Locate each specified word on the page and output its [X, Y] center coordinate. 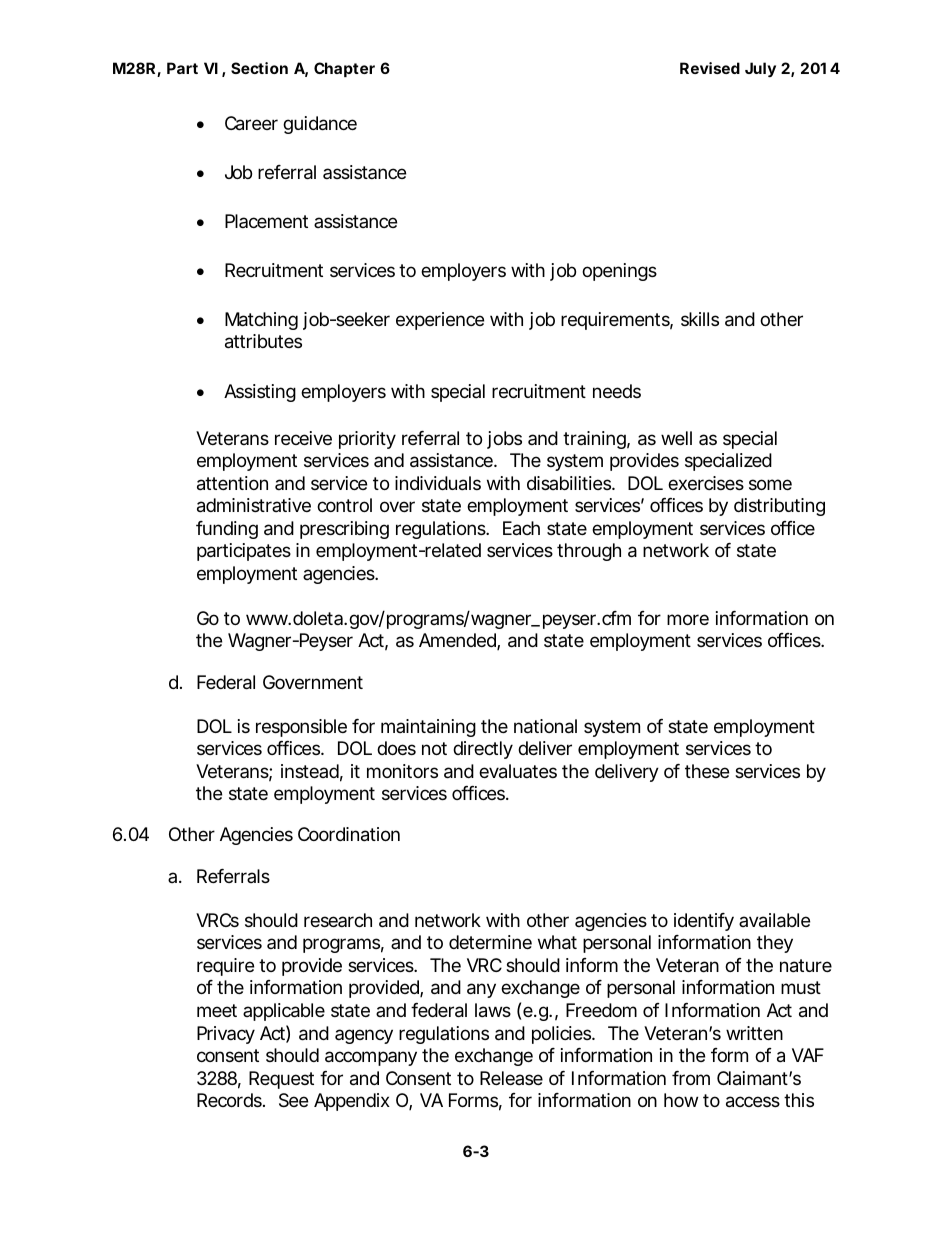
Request [281, 1080]
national [545, 726]
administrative [254, 505]
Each [521, 528]
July [760, 69]
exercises [706, 483]
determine [490, 942]
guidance [320, 125]
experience [440, 321]
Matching [261, 321]
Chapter [344, 69]
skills [700, 319]
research [338, 920]
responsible [301, 728]
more [688, 619]
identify [704, 922]
